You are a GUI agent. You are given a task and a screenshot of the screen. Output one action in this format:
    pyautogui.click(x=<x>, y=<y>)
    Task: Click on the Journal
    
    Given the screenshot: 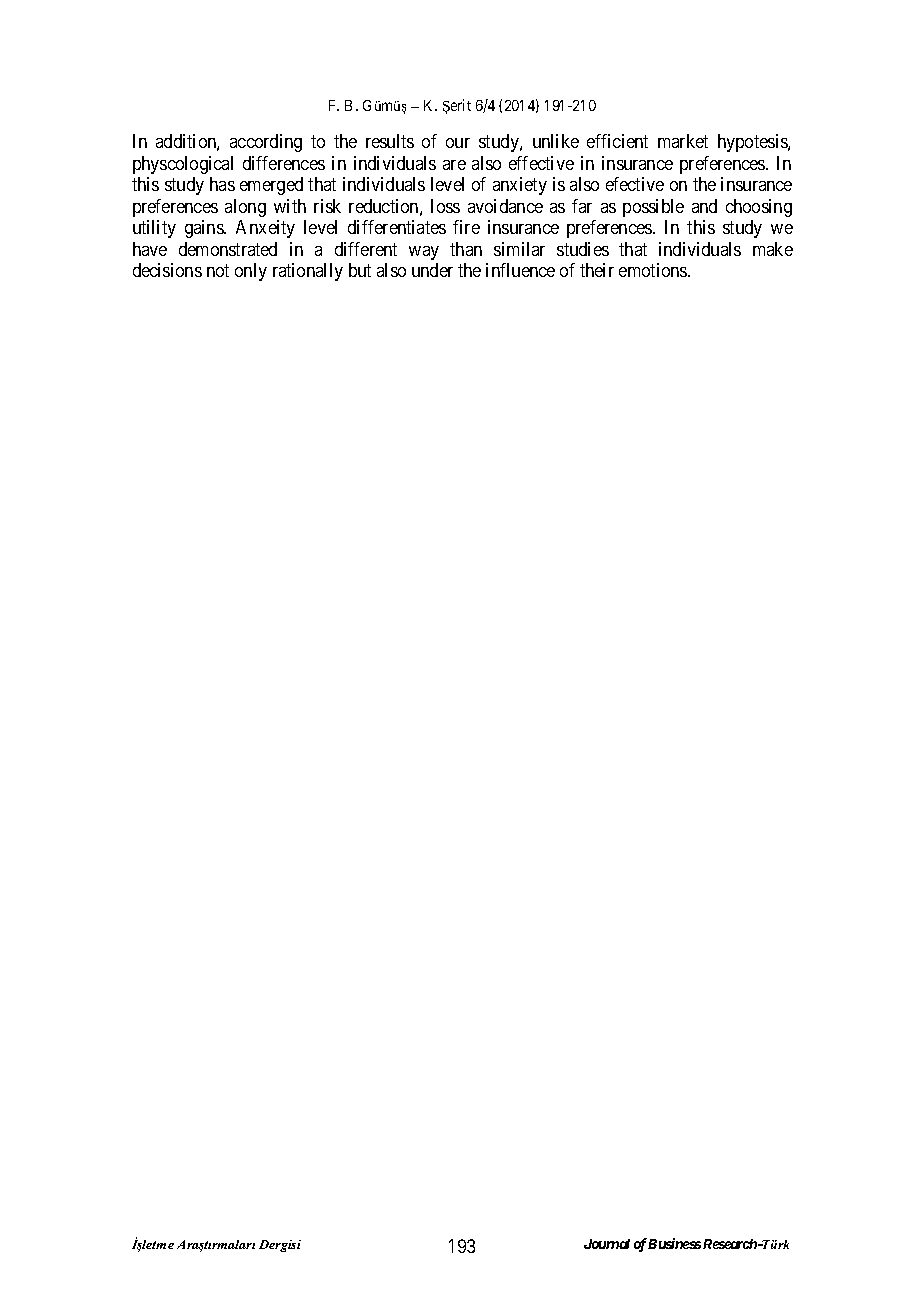 What is the action you would take?
    pyautogui.click(x=607, y=1244)
